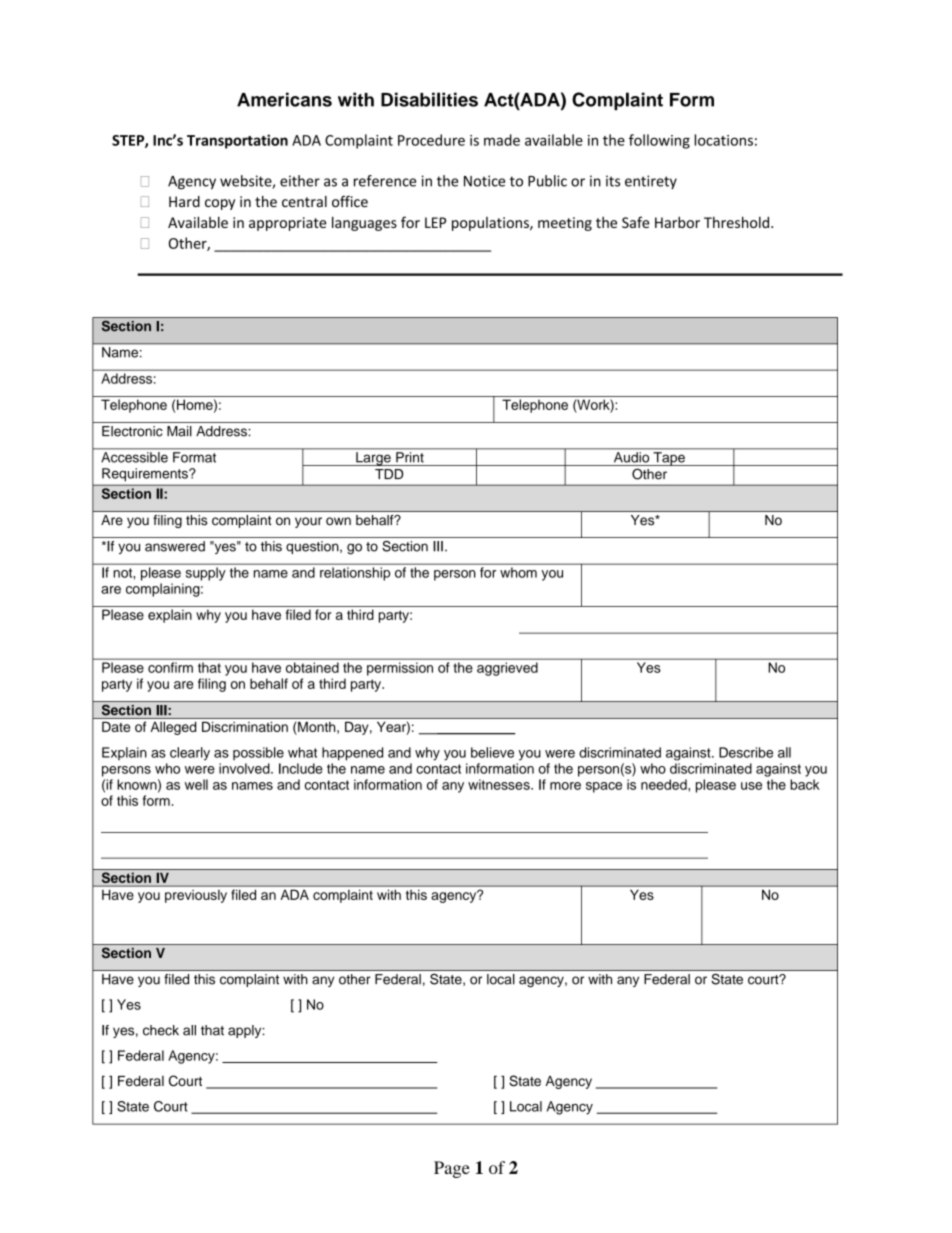  I want to click on Tape, so click(669, 459).
